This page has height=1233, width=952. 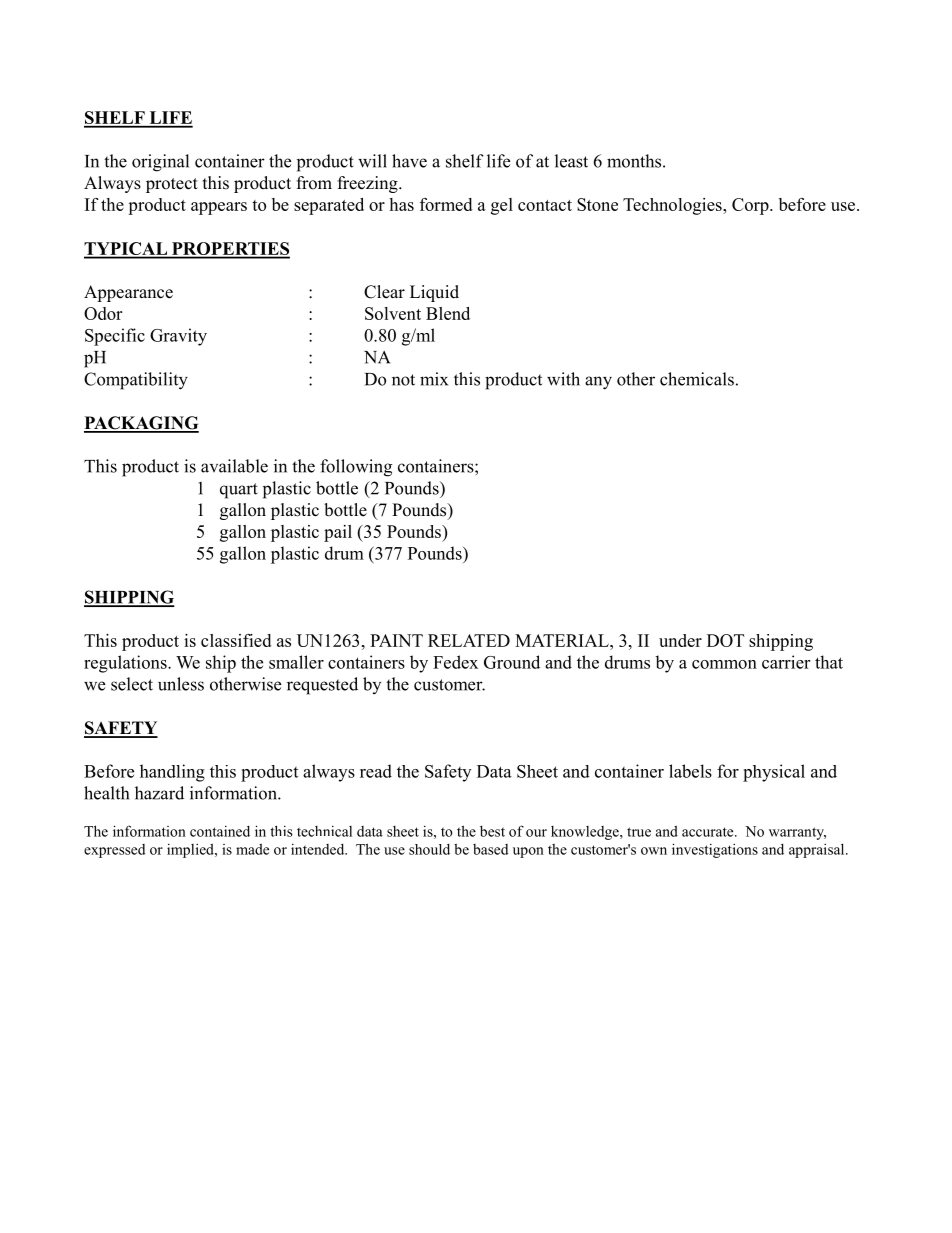 What do you see at coordinates (172, 185) in the page?
I see `protect` at bounding box center [172, 185].
